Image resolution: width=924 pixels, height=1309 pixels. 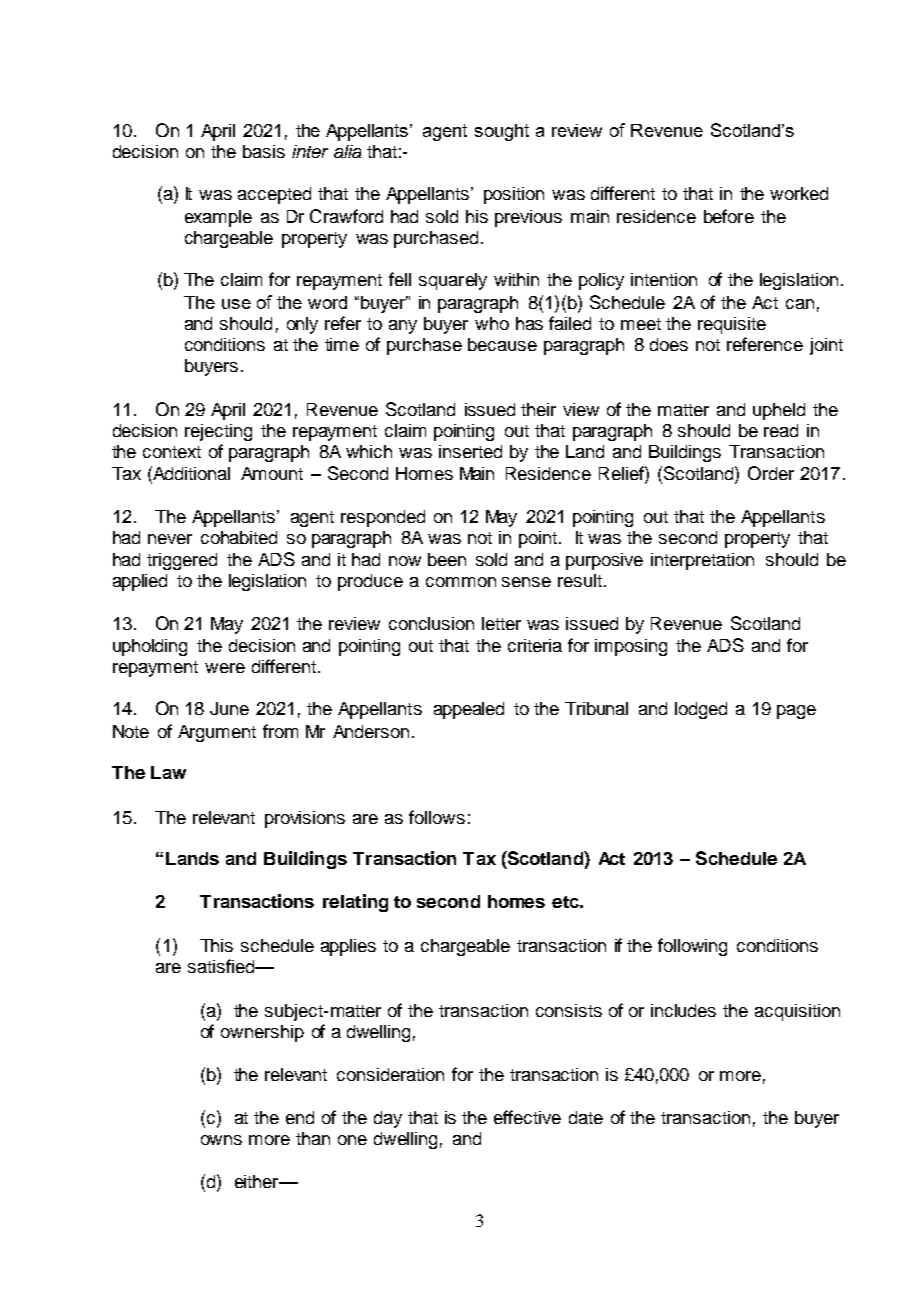 I want to click on worked, so click(x=799, y=193).
